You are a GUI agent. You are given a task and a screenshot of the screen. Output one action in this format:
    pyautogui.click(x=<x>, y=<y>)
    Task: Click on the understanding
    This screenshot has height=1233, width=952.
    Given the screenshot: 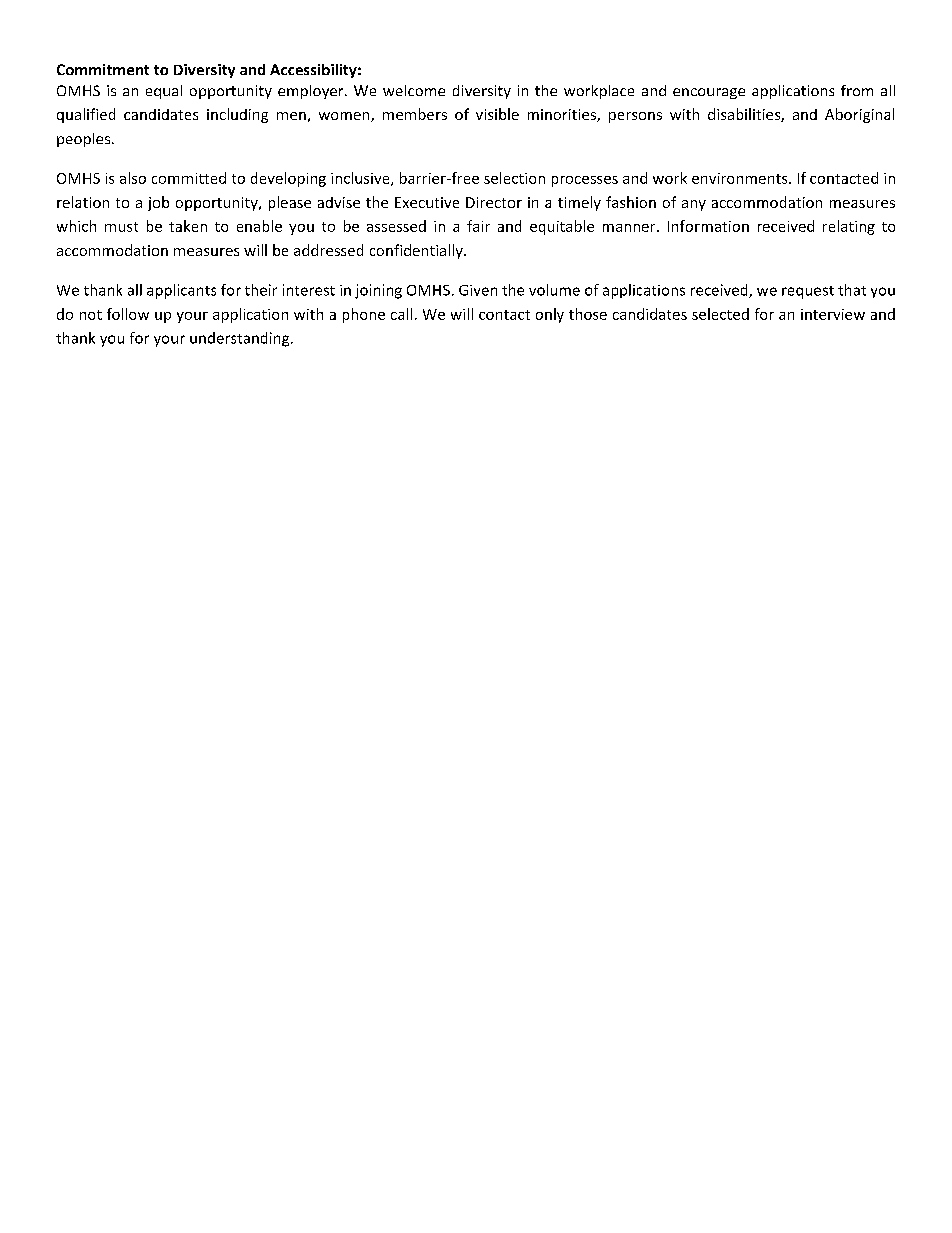 What is the action you would take?
    pyautogui.click(x=241, y=339)
